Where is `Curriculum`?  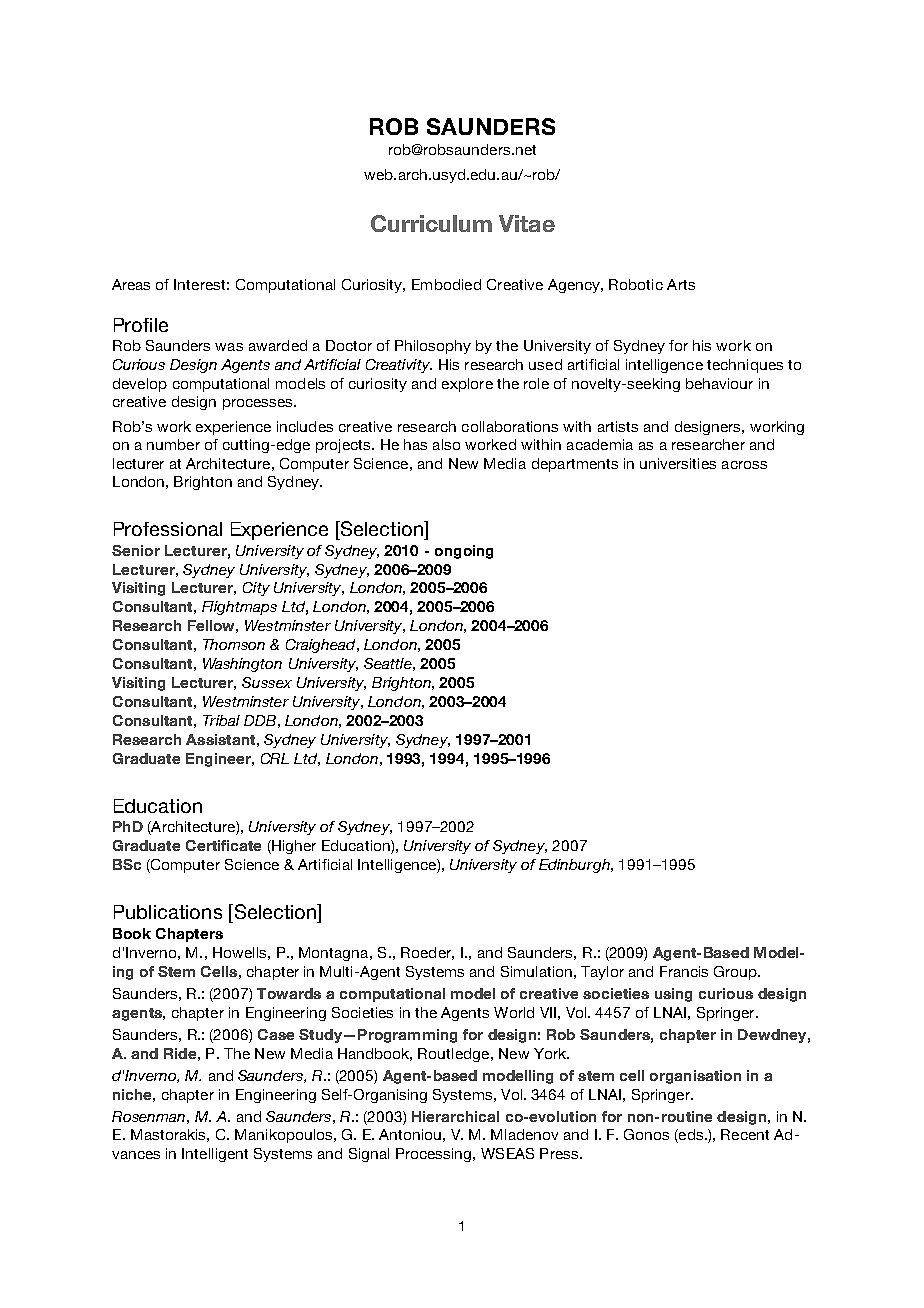 Curriculum is located at coordinates (431, 223).
